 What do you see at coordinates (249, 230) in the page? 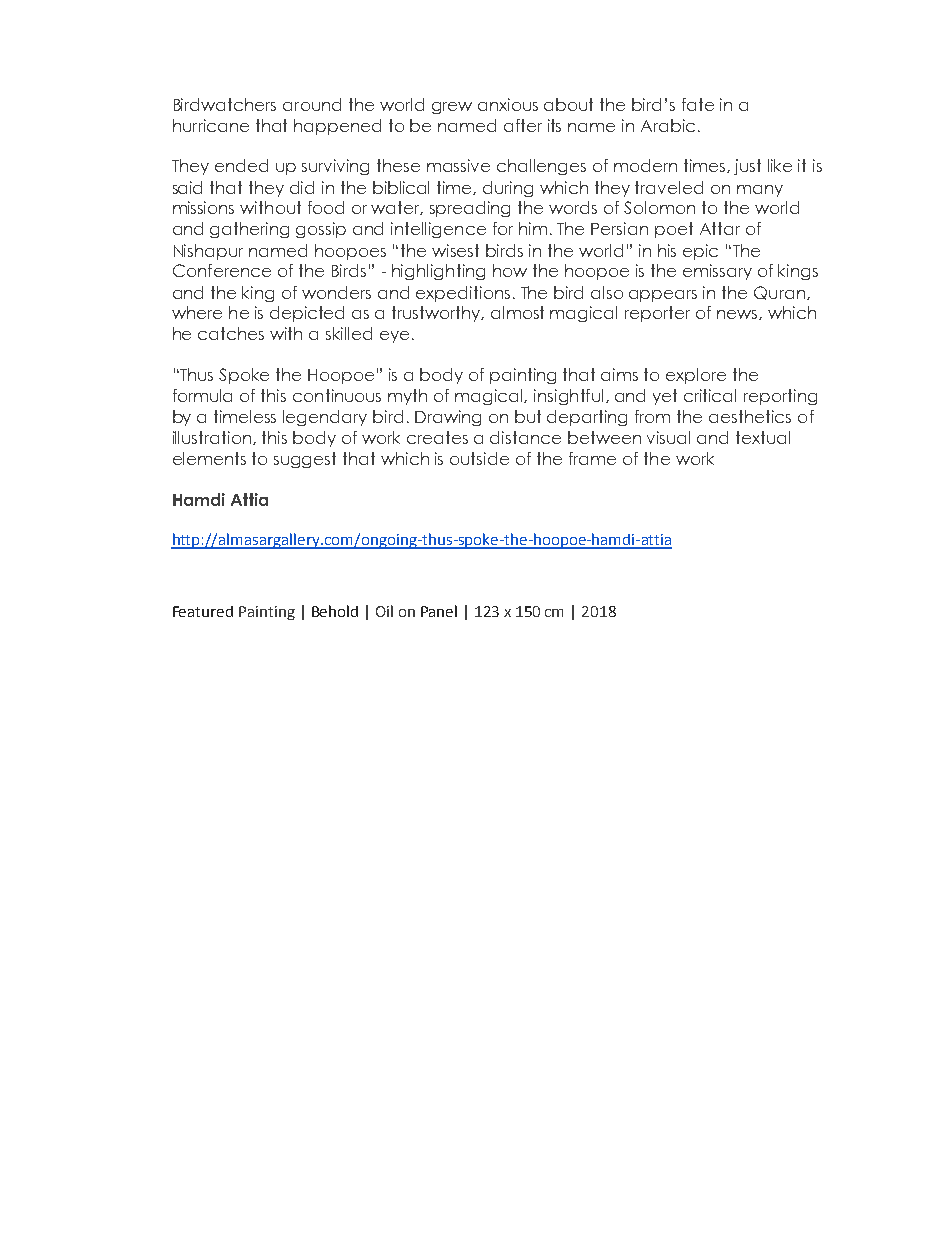
I see `gathering` at bounding box center [249, 230].
